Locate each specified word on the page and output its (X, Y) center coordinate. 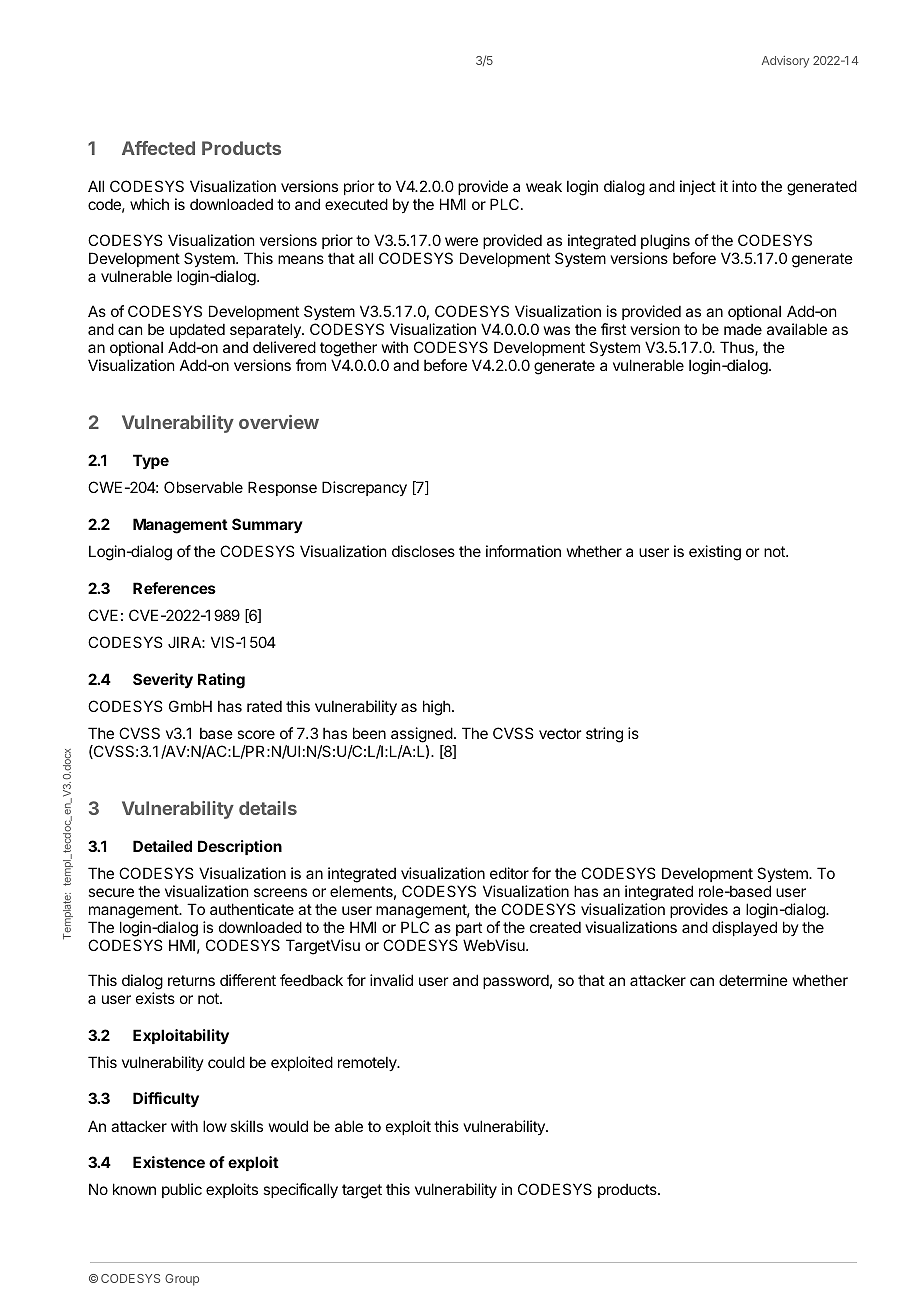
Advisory (785, 62)
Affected (158, 148)
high (437, 708)
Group (182, 1280)
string (604, 735)
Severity (163, 680)
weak (544, 186)
